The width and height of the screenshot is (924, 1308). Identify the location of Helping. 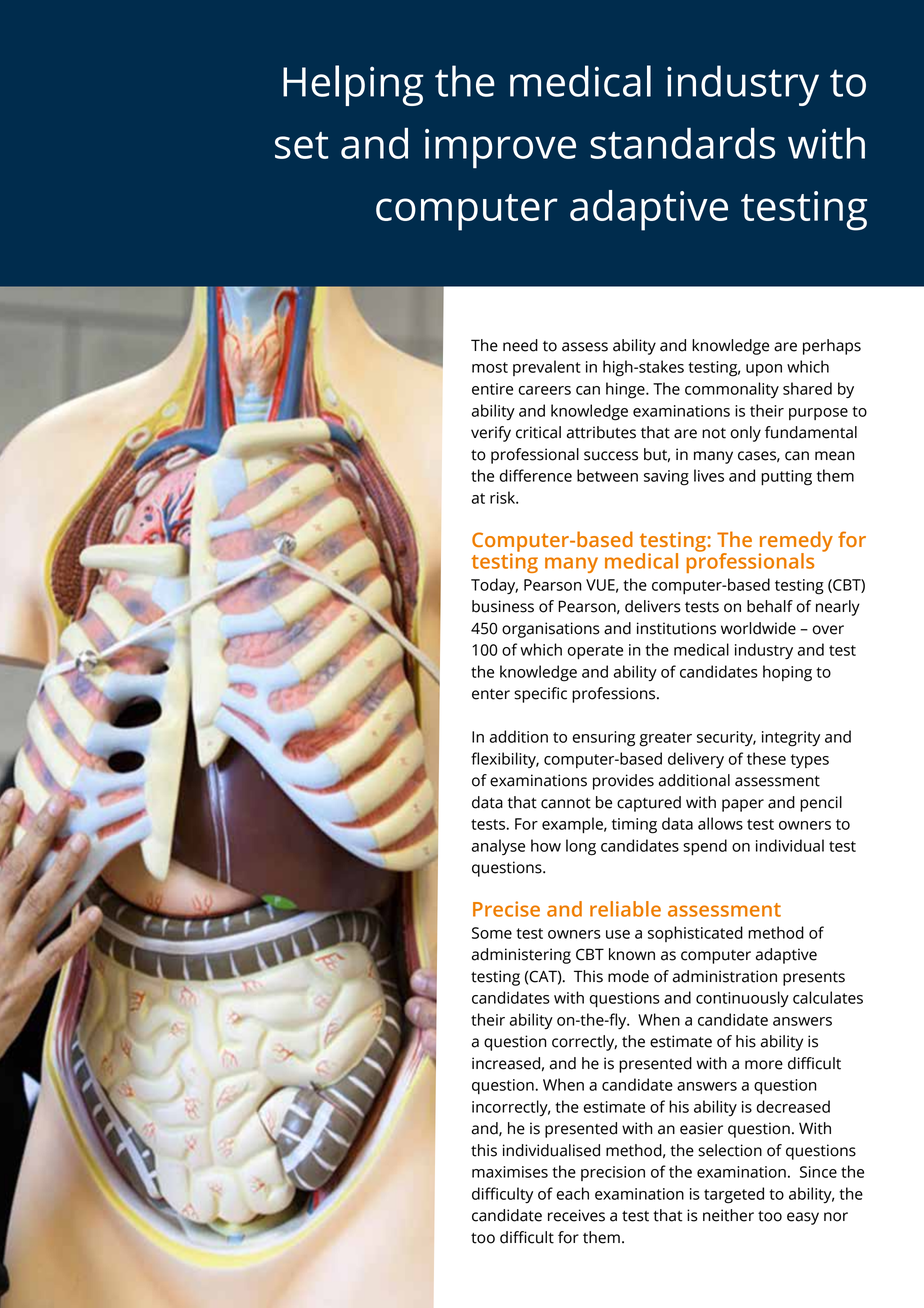
(353, 85).
